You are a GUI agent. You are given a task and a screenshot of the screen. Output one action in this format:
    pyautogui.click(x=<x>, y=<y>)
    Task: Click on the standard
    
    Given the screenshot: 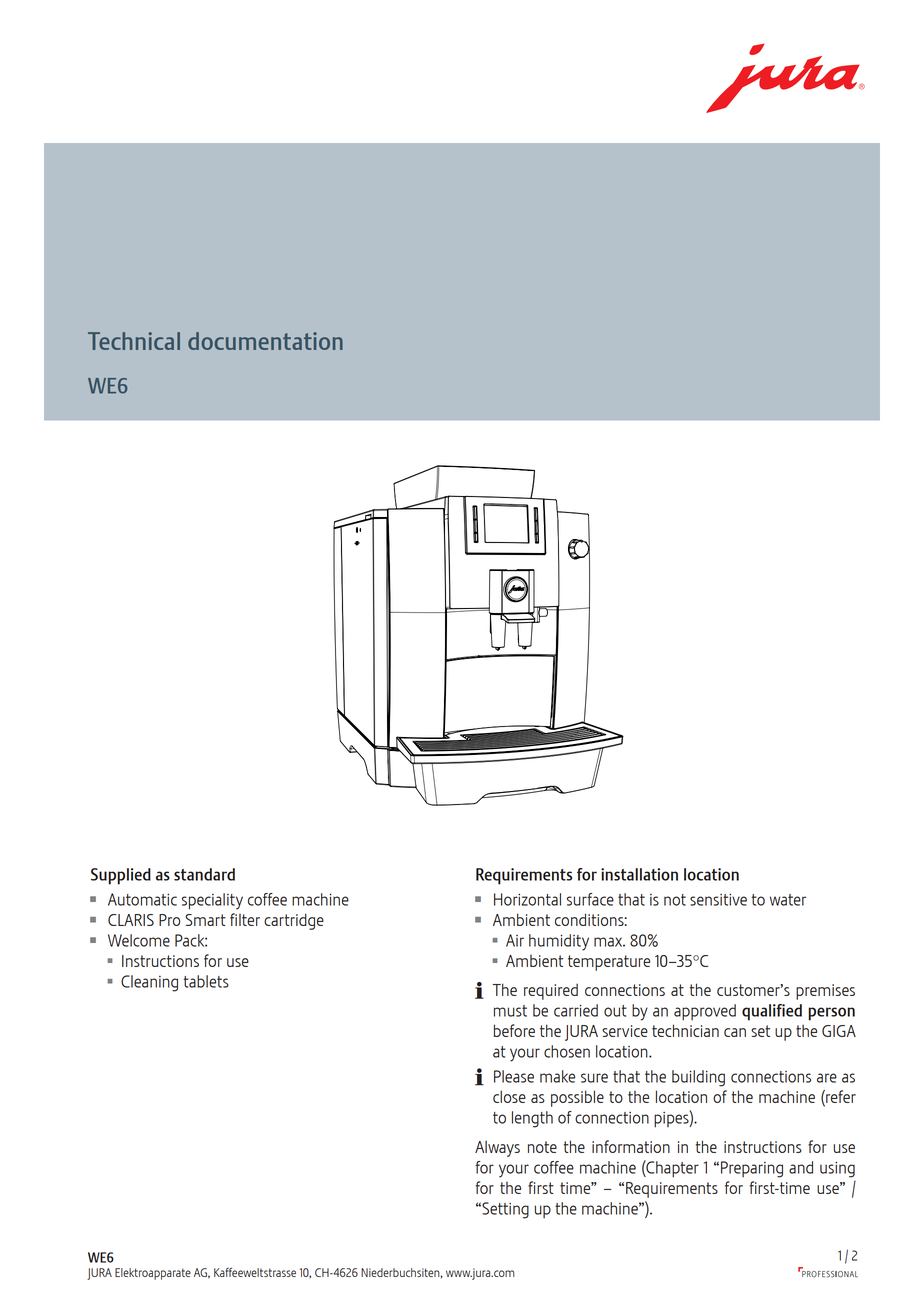 What is the action you would take?
    pyautogui.click(x=204, y=874)
